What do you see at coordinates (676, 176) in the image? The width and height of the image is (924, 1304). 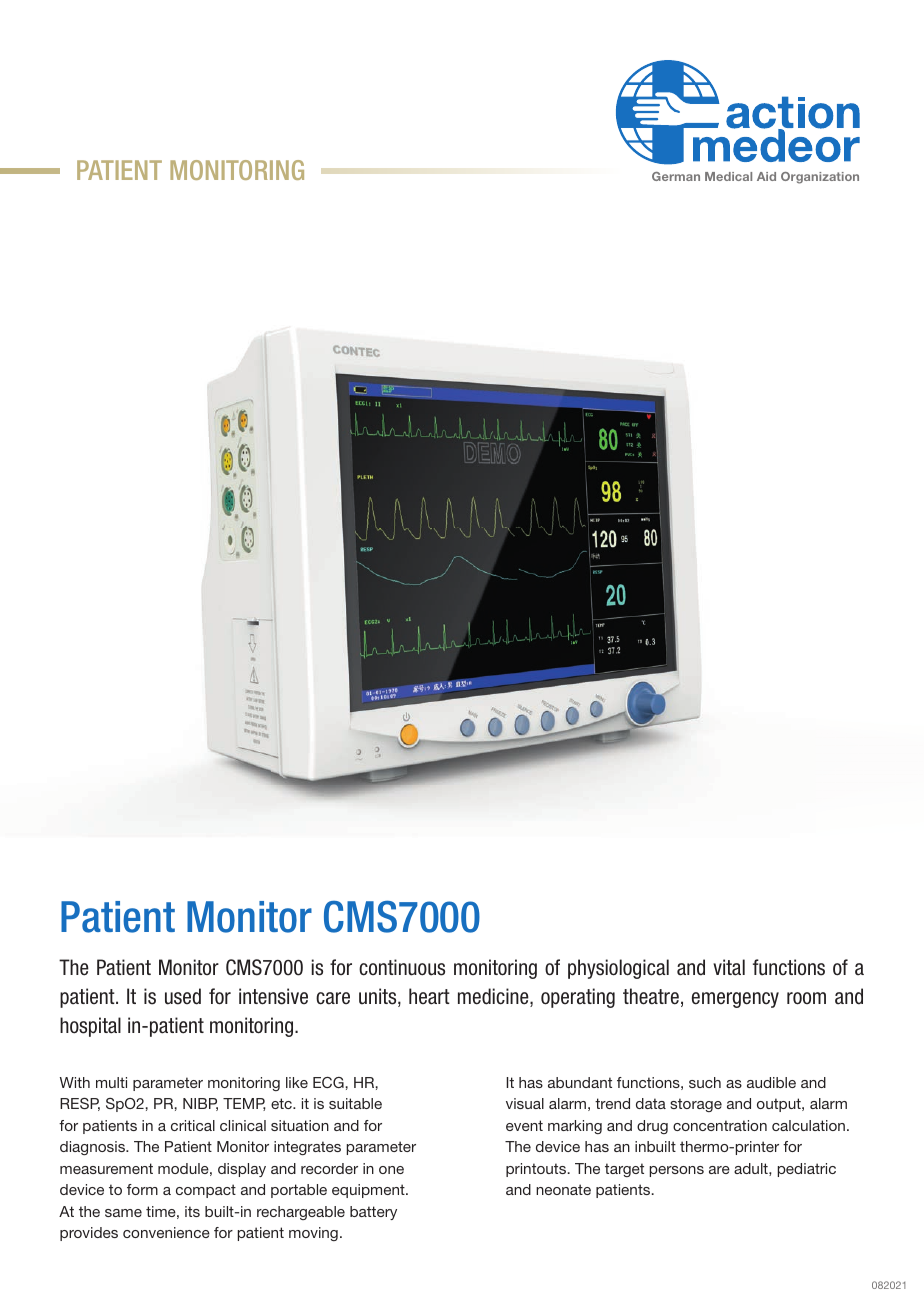 I see `German` at bounding box center [676, 176].
